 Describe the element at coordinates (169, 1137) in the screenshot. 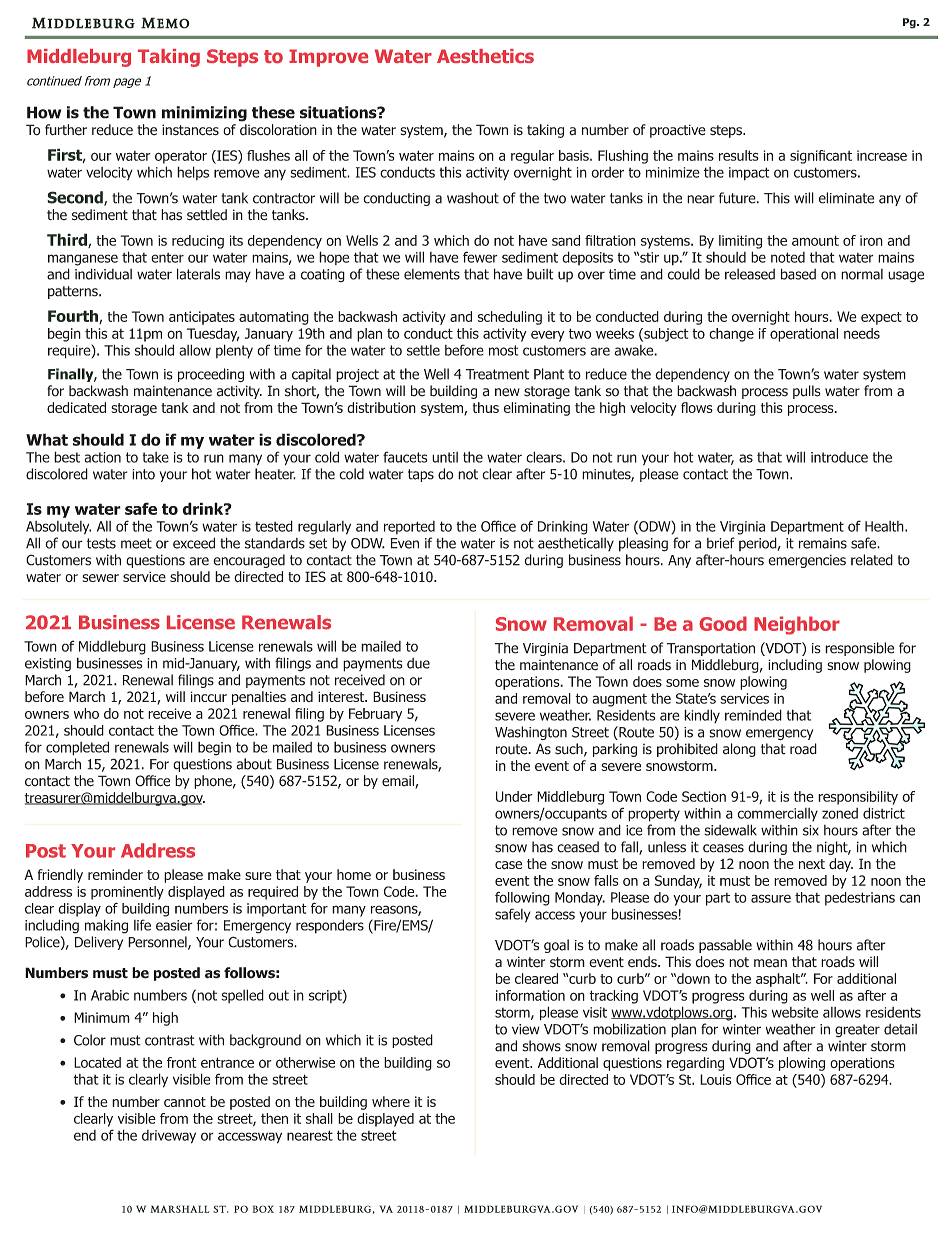

I see `driveway` at that location.
